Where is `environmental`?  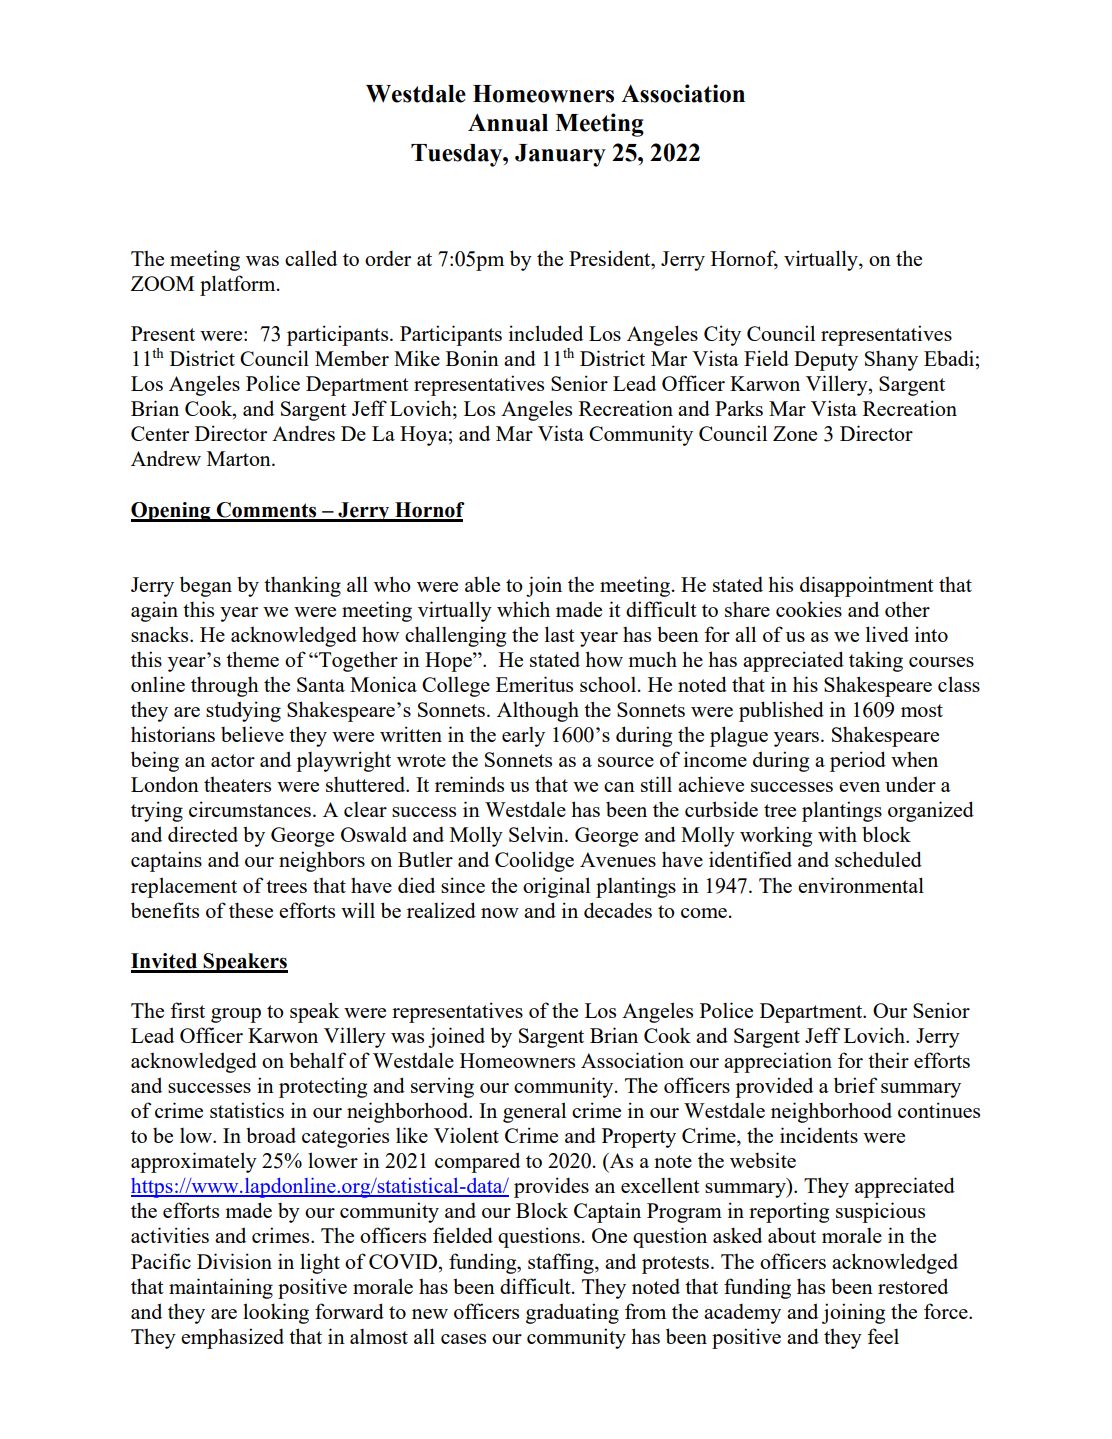
environmental is located at coordinates (861, 885).
